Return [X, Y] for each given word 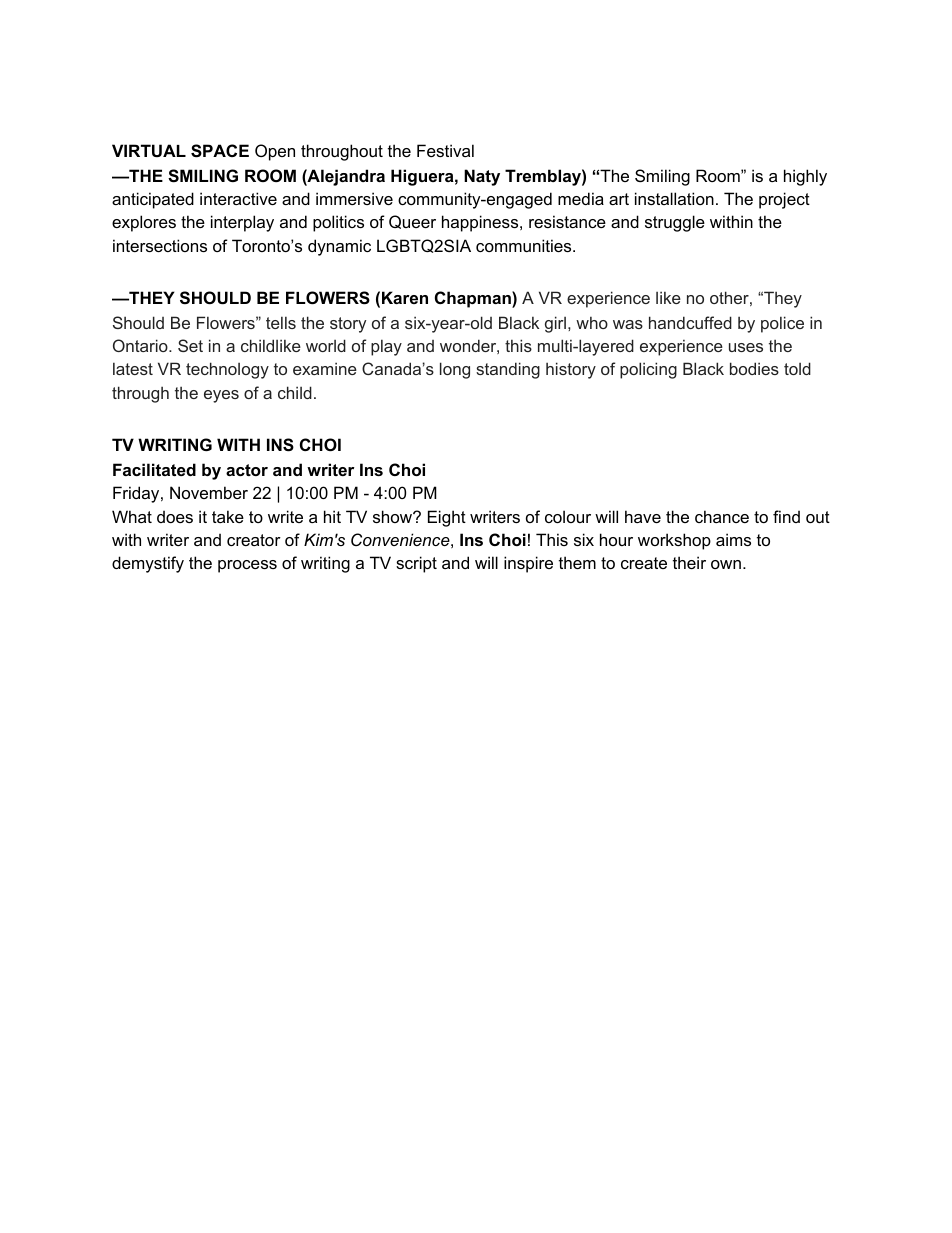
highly [805, 177]
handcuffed [690, 322]
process [247, 566]
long [455, 370]
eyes [221, 396]
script [416, 564]
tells [281, 322]
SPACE [220, 151]
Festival [445, 150]
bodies [754, 368]
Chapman [474, 299]
